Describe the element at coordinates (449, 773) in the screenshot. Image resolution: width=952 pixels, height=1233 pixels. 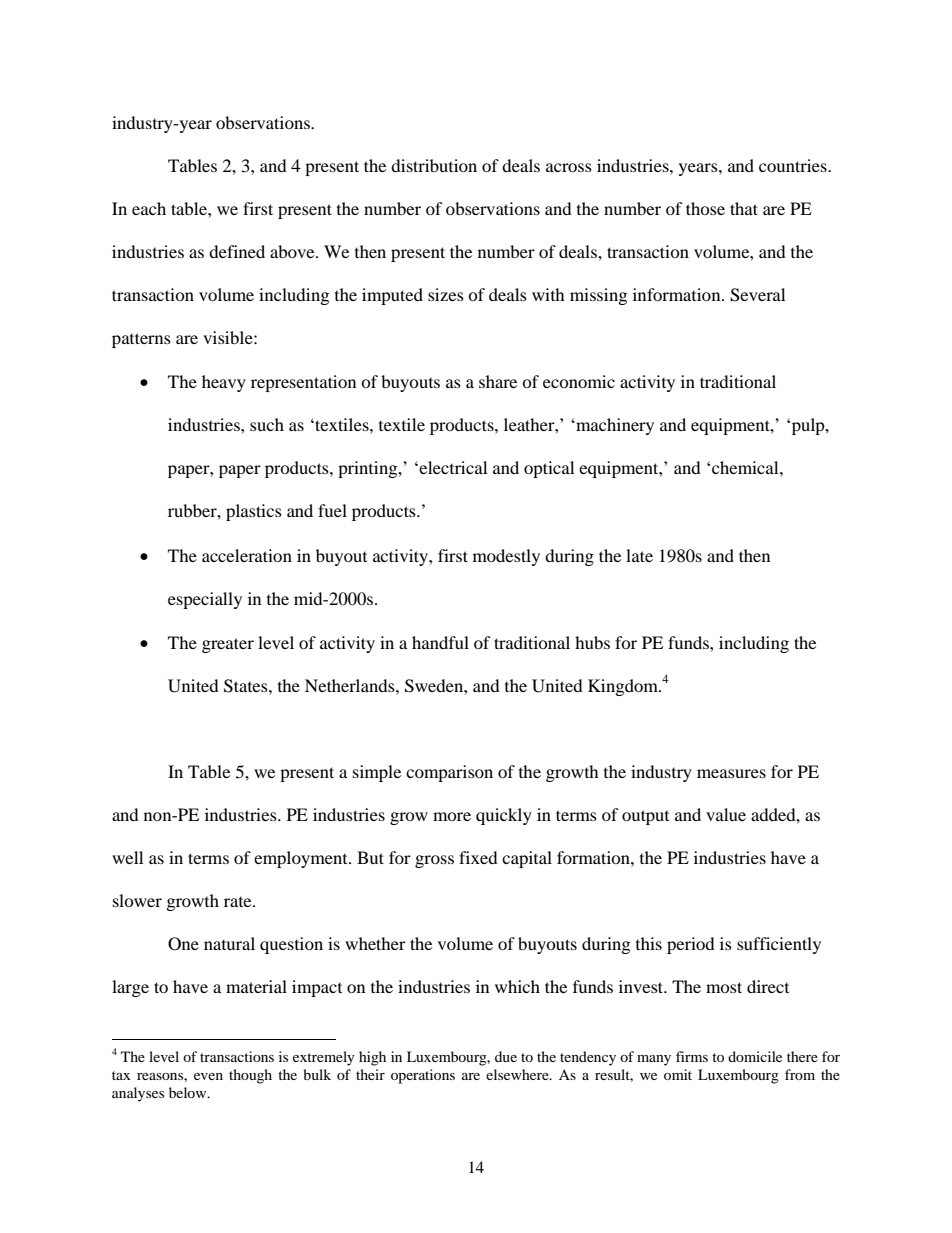
I see `comparison` at that location.
